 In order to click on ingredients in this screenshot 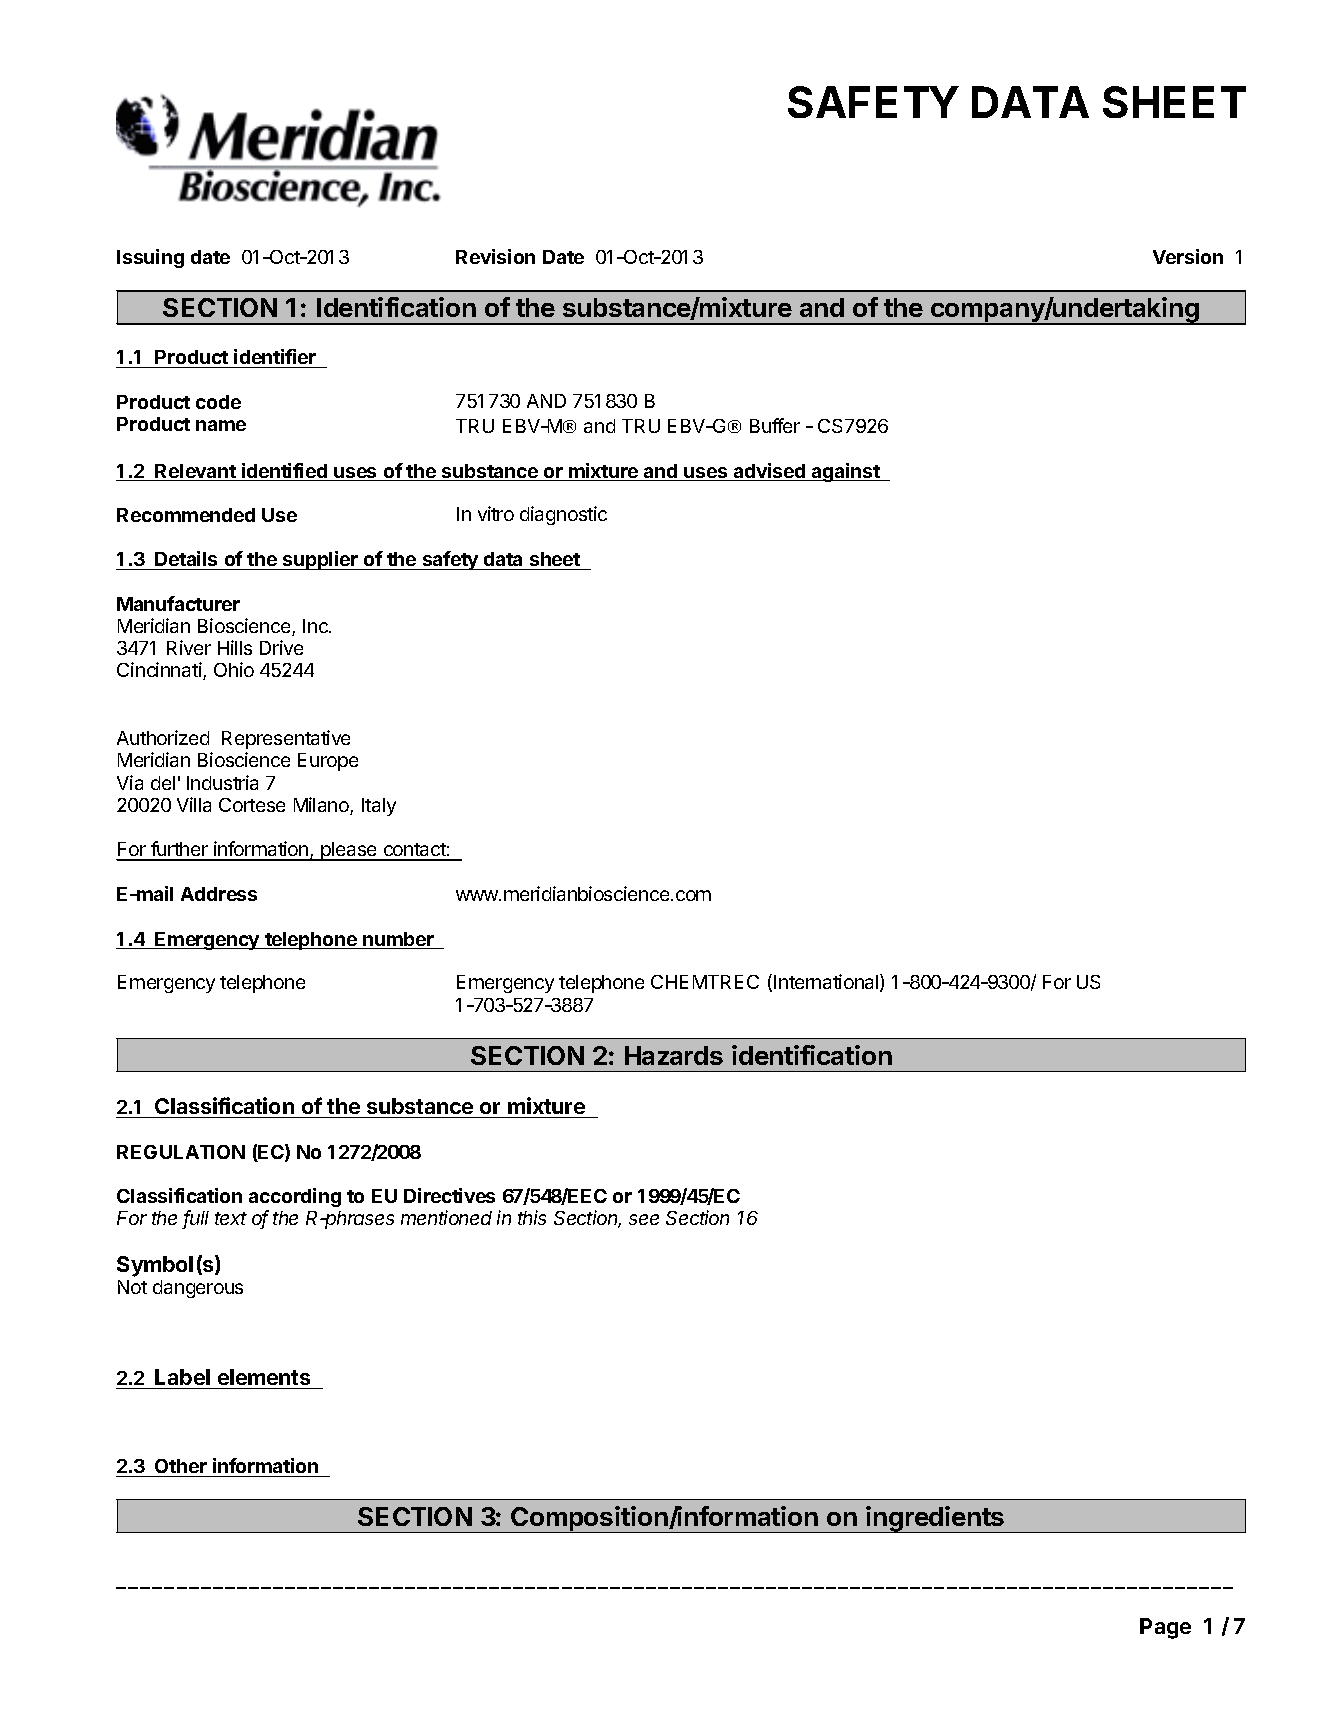, I will do `click(936, 1519)`.
